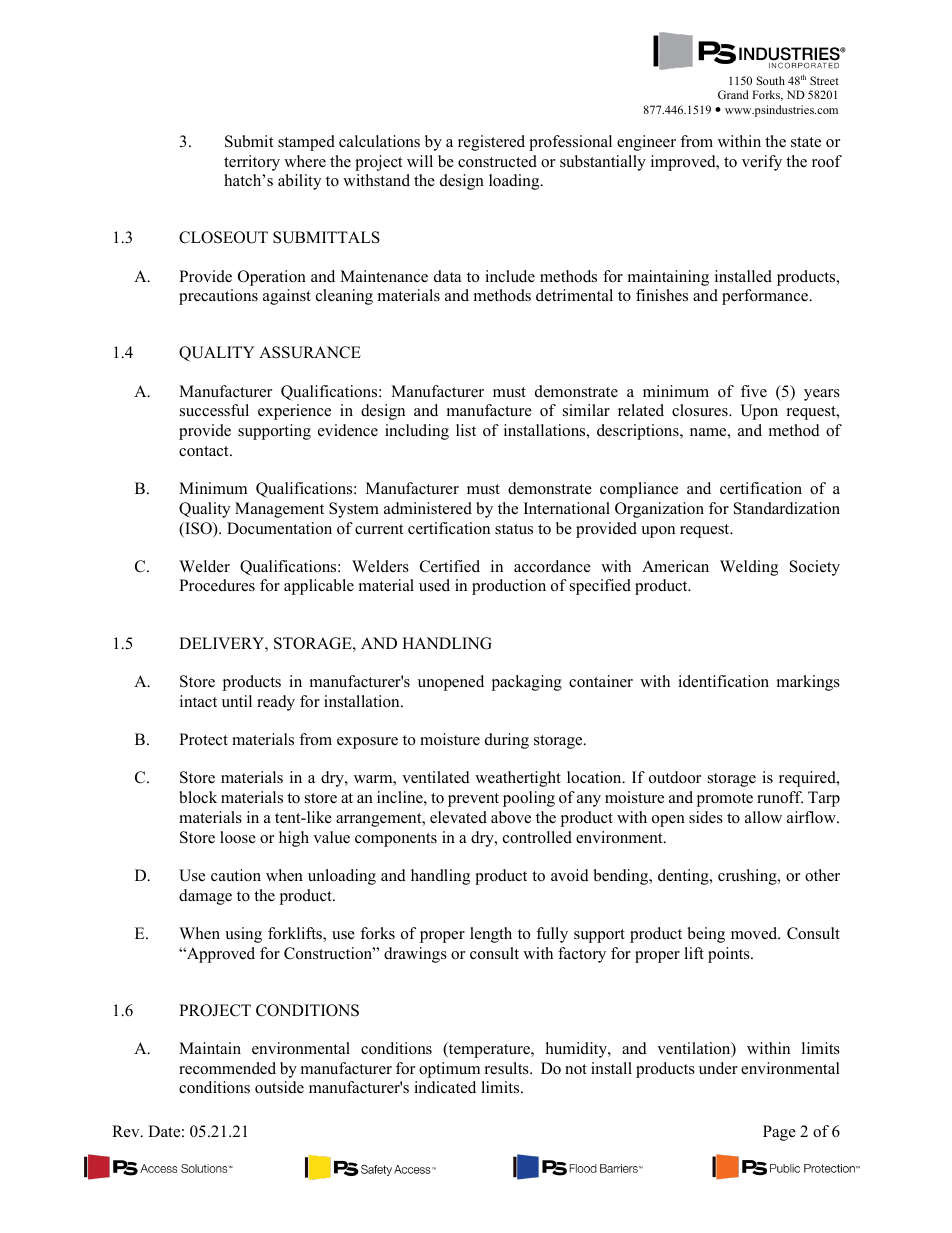 This screenshot has width=952, height=1233. Describe the element at coordinates (491, 143) in the screenshot. I see `registered` at that location.
